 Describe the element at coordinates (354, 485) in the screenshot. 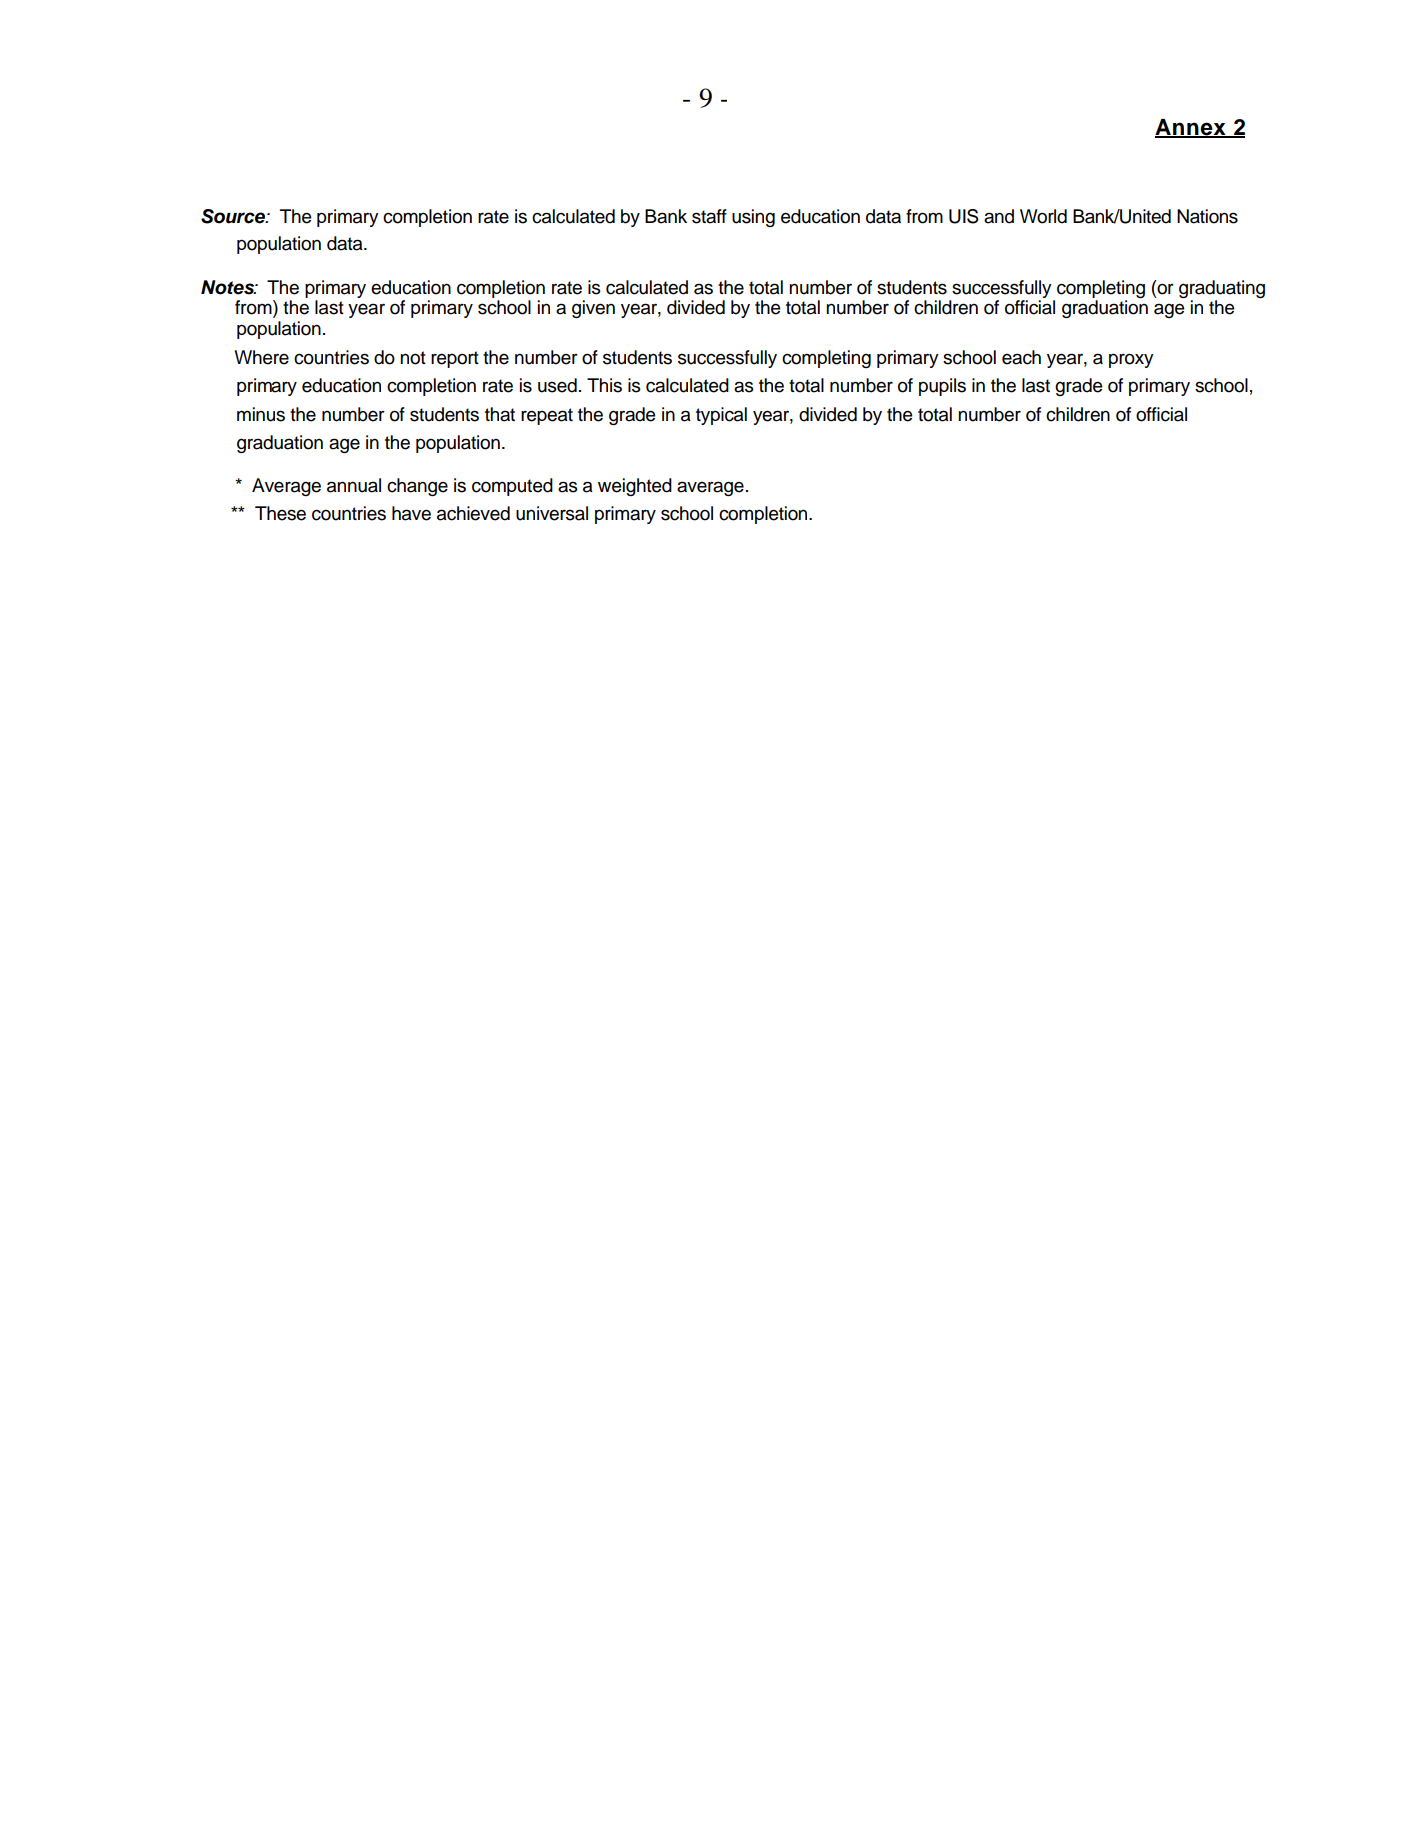

I see `annual` at that location.
